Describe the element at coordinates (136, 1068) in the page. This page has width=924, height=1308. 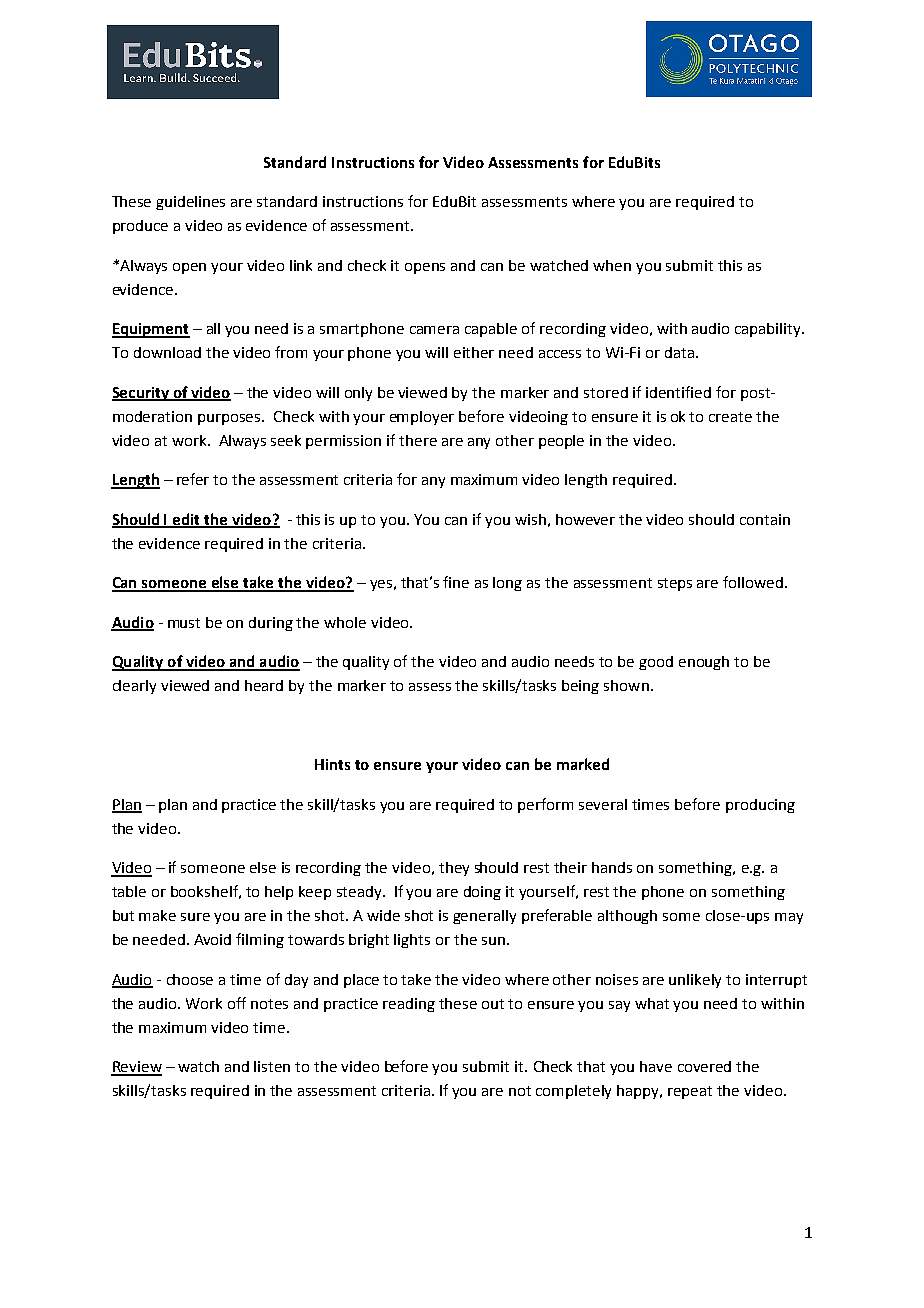
I see `Review` at that location.
